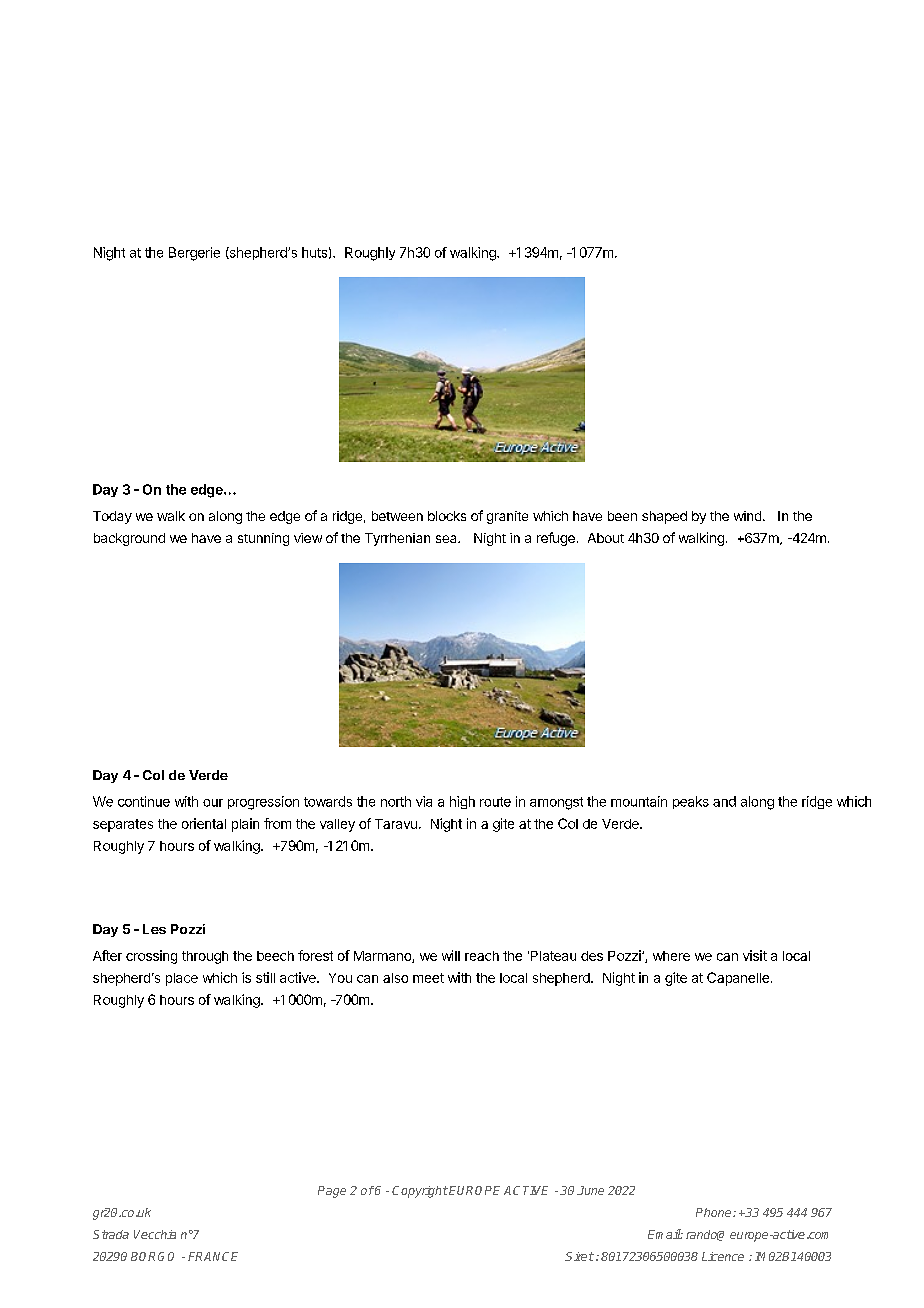 Image resolution: width=924 pixels, height=1308 pixels. What do you see at coordinates (664, 517) in the screenshot?
I see `shaped` at bounding box center [664, 517].
